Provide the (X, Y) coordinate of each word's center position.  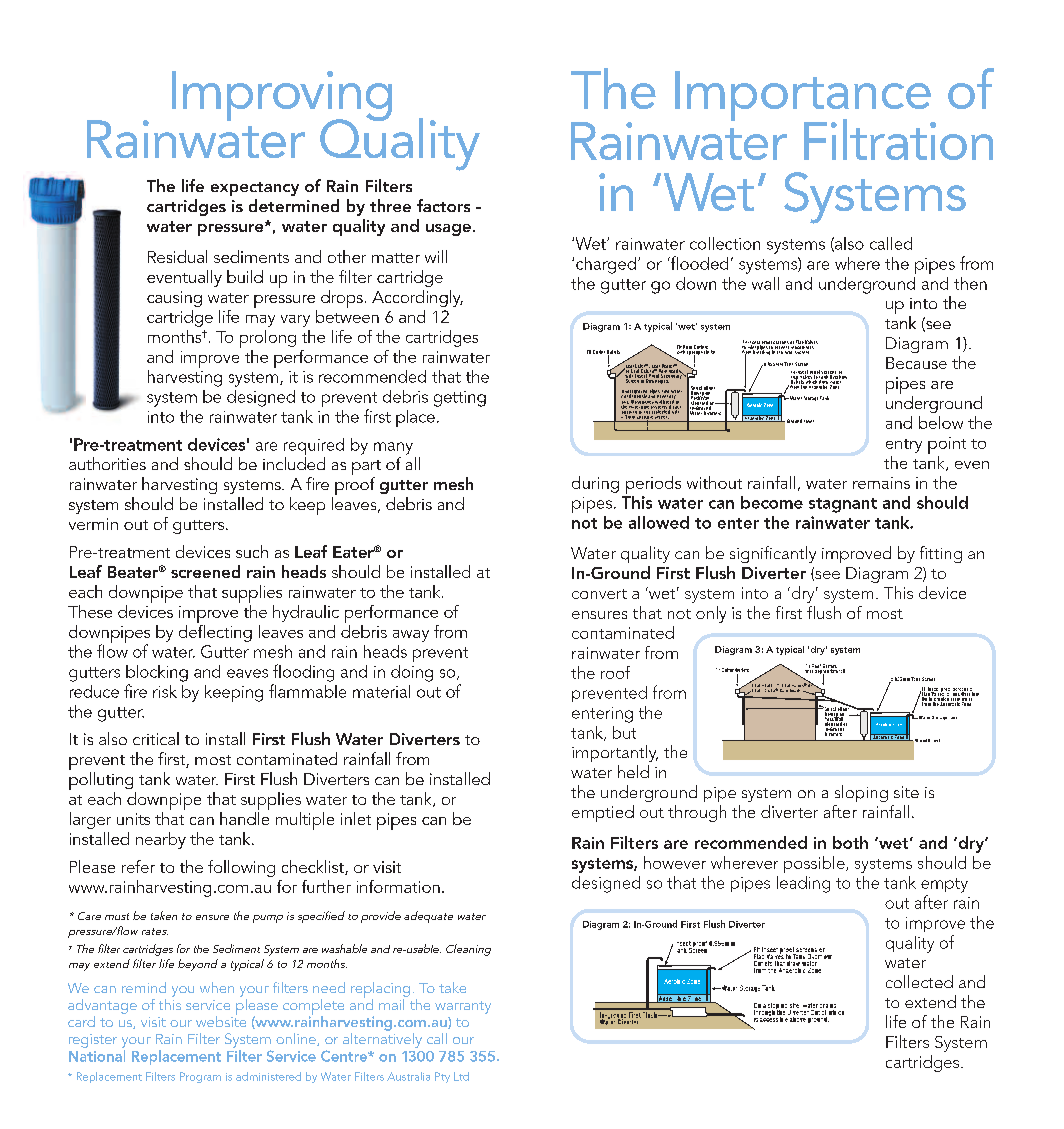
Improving (282, 97)
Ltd (461, 1076)
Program (200, 1077)
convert (599, 594)
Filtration (898, 139)
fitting (941, 554)
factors (443, 205)
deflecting (215, 632)
